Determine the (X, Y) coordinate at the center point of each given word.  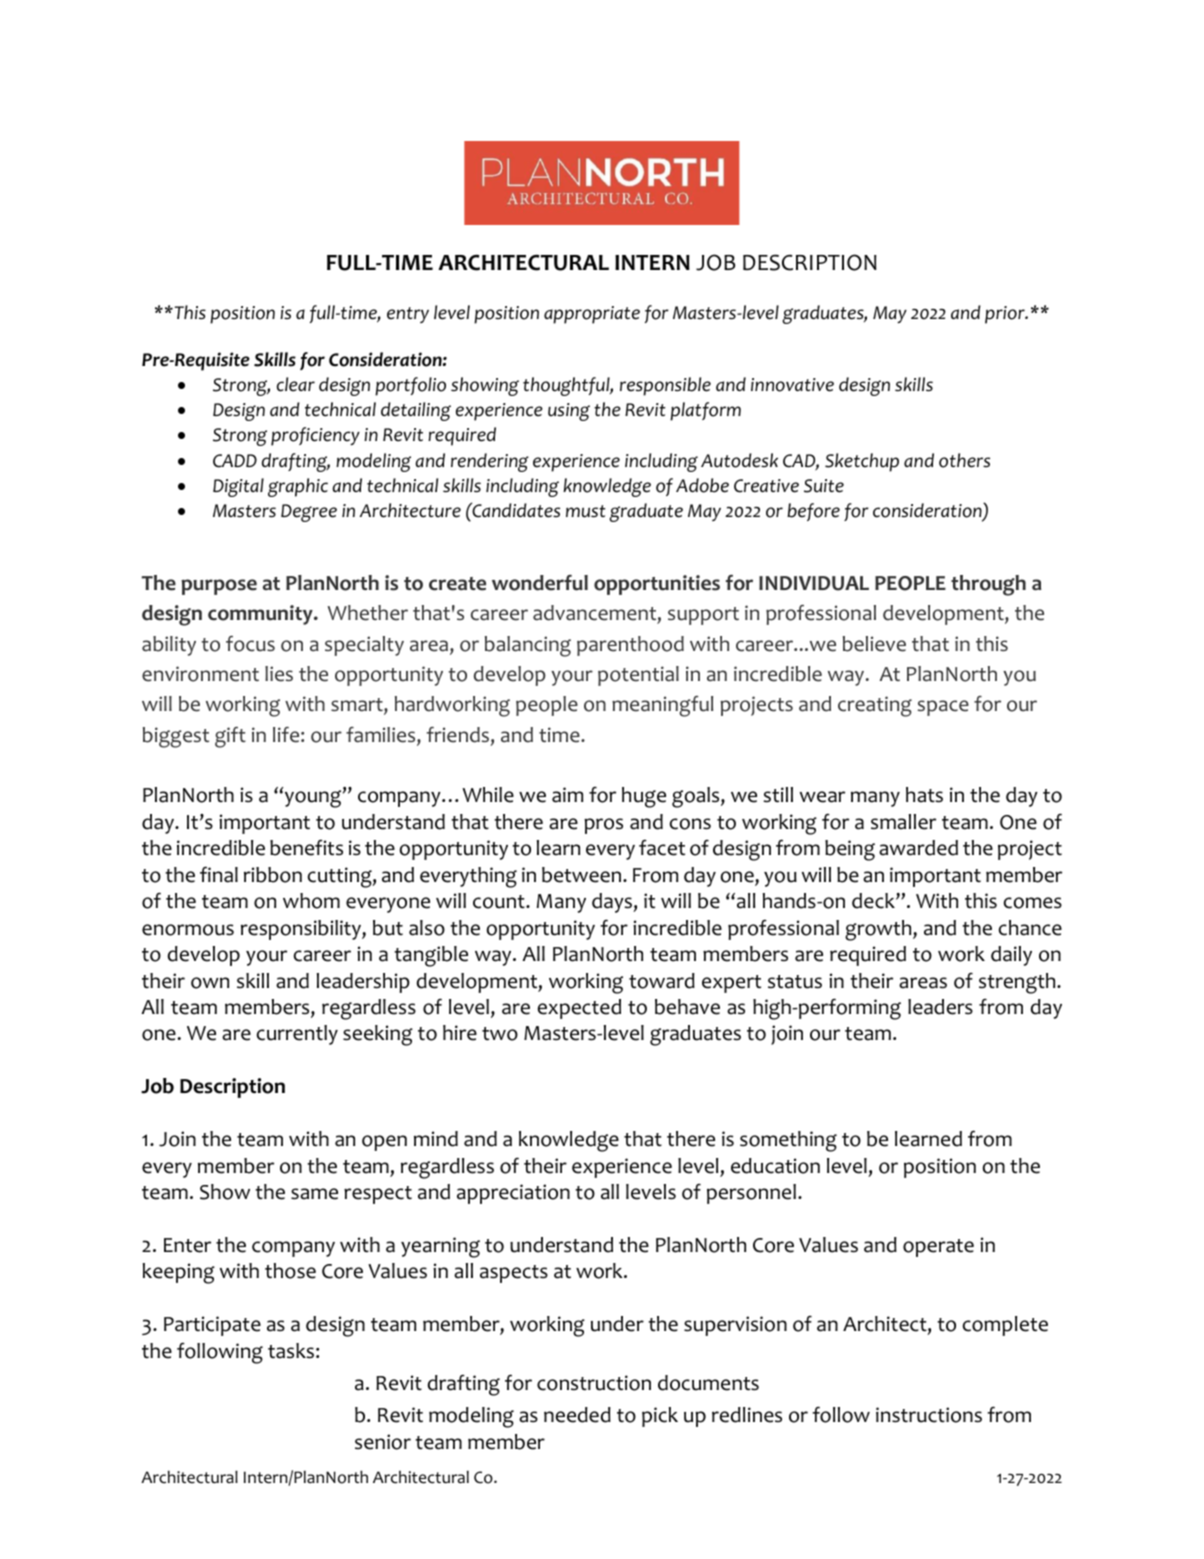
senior (383, 1442)
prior (1006, 315)
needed (577, 1415)
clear (296, 384)
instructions (929, 1415)
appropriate (592, 315)
